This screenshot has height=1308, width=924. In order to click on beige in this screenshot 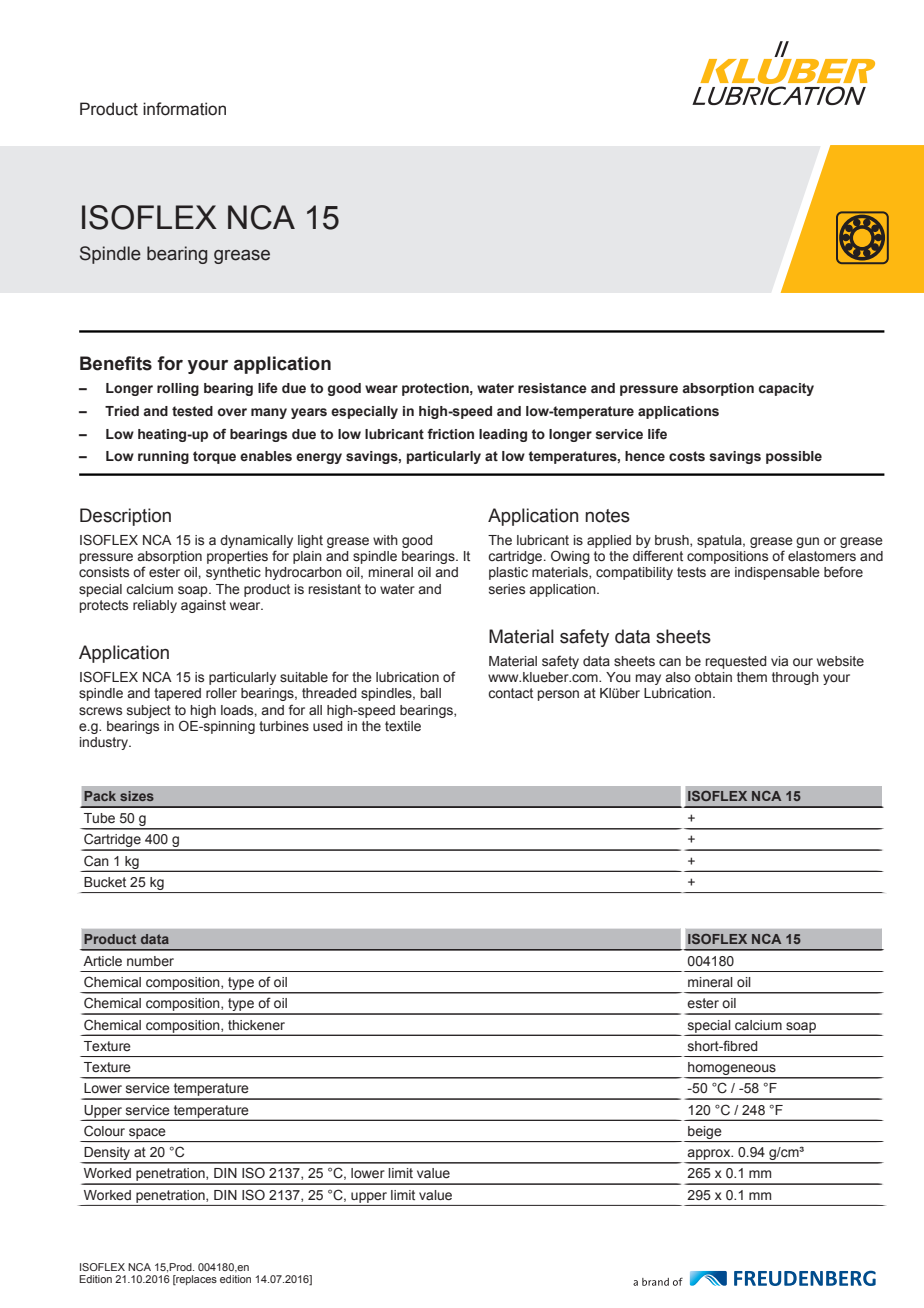, I will do `click(705, 1132)`.
